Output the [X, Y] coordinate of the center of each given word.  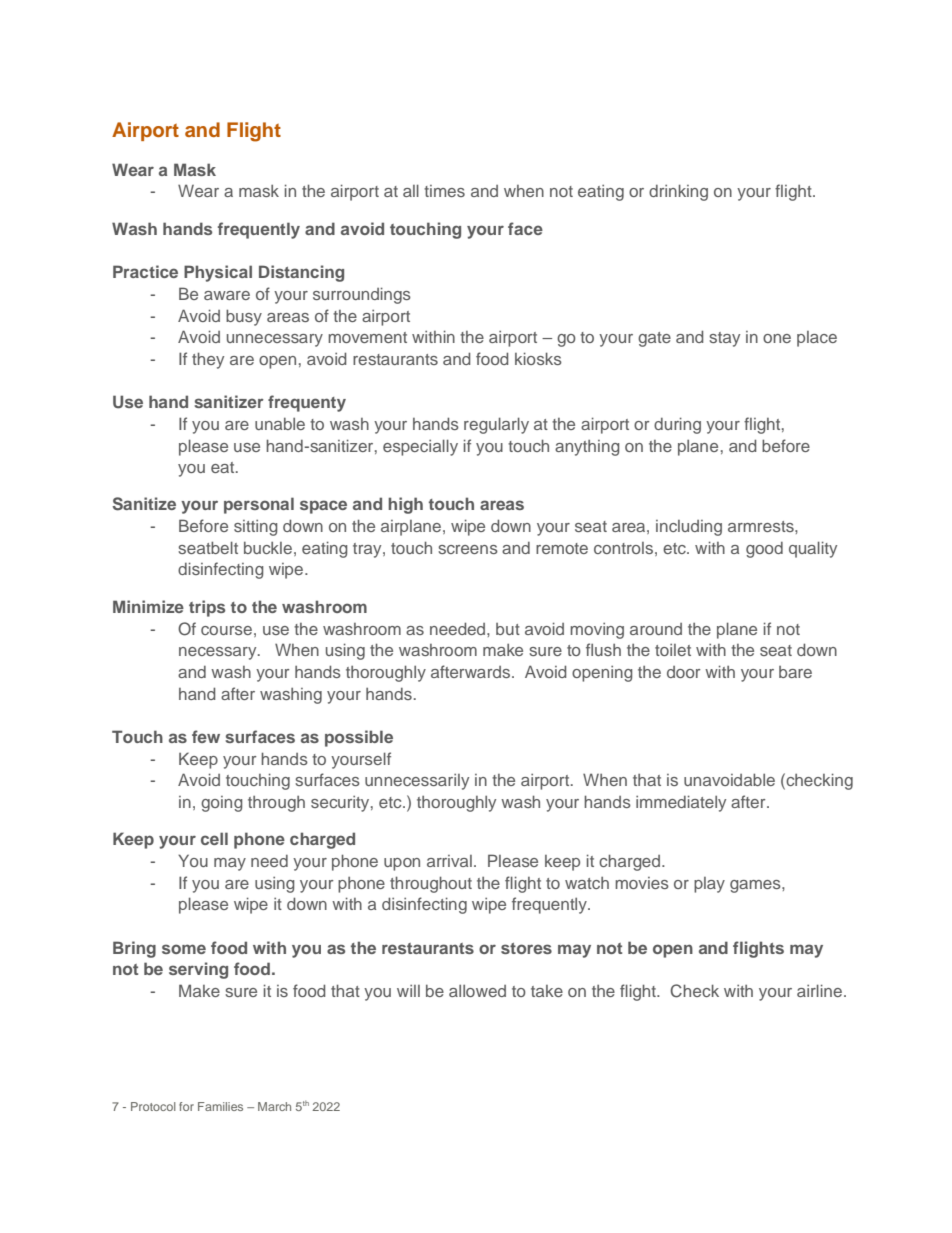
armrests [762, 526]
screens [468, 549]
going [221, 804]
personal [259, 505]
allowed [477, 991]
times [444, 191]
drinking [678, 192]
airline [819, 990]
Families [220, 1106]
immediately [681, 803]
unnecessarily [417, 782]
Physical [218, 273]
